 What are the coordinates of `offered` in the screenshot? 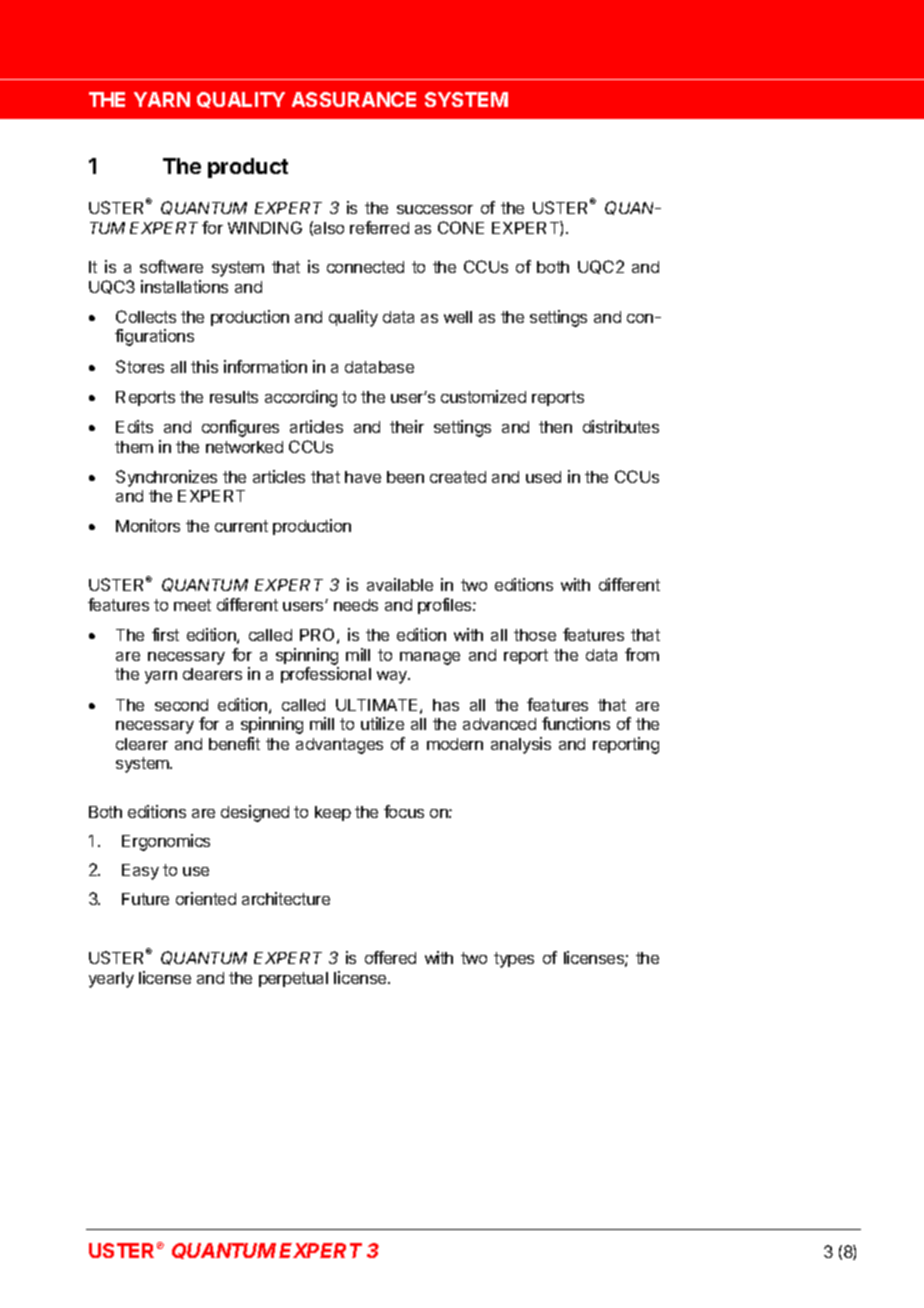 It's located at (390, 957).
